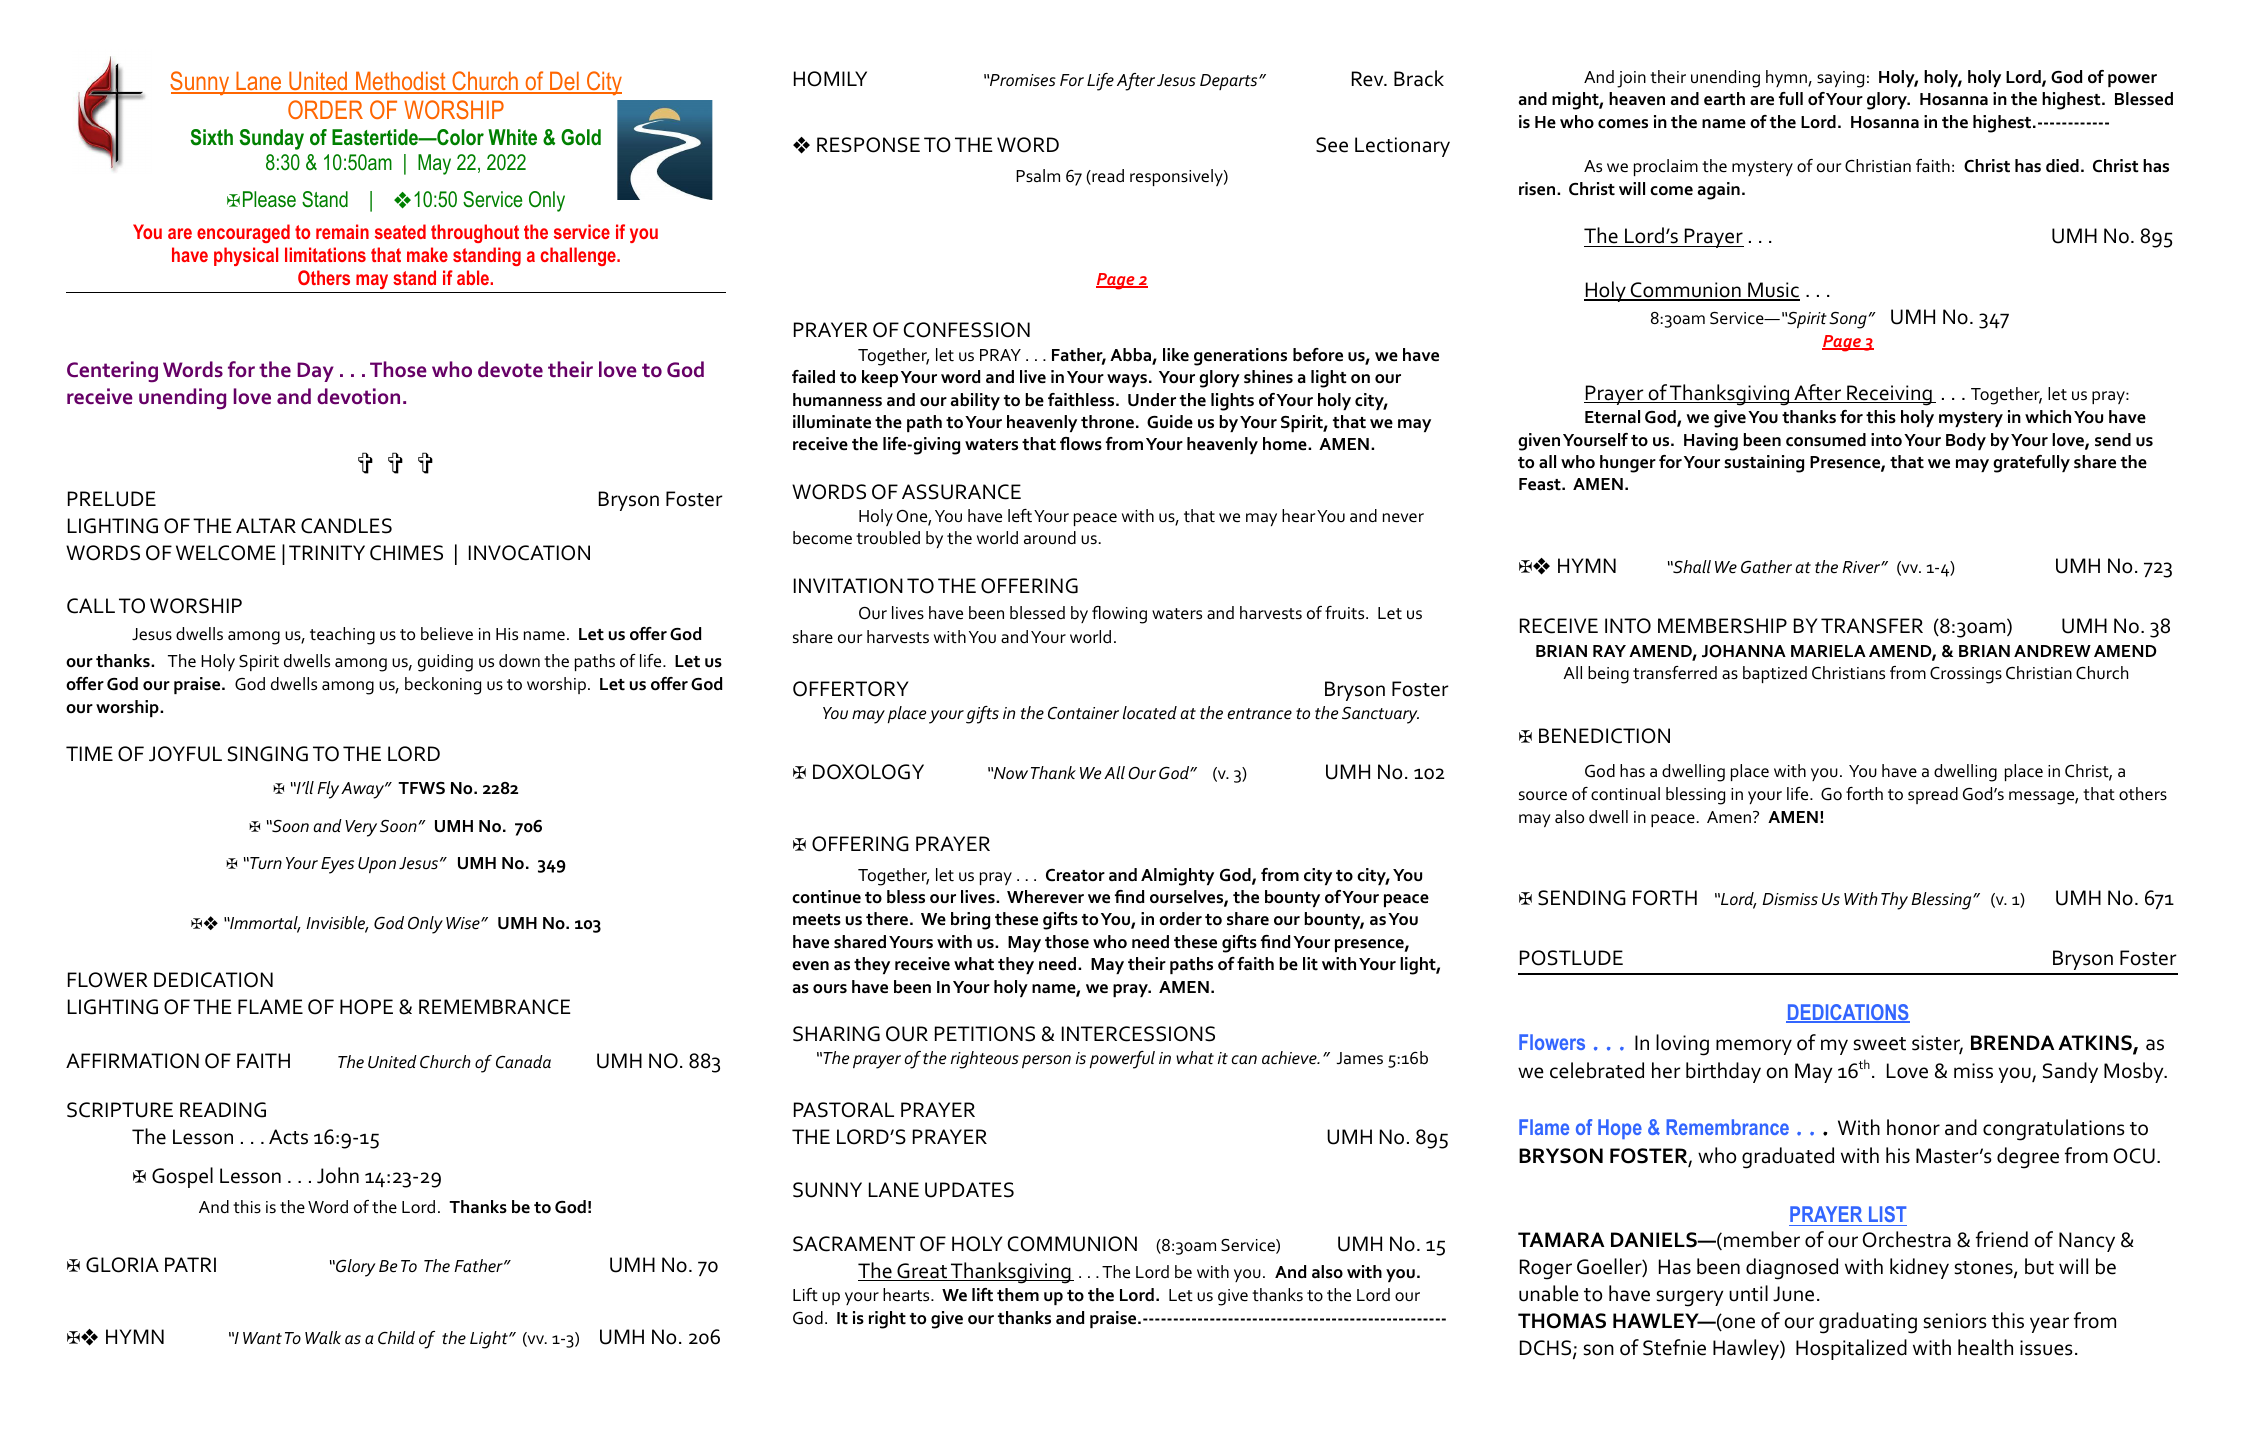  What do you see at coordinates (1083, 713) in the document?
I see `Container` at bounding box center [1083, 713].
